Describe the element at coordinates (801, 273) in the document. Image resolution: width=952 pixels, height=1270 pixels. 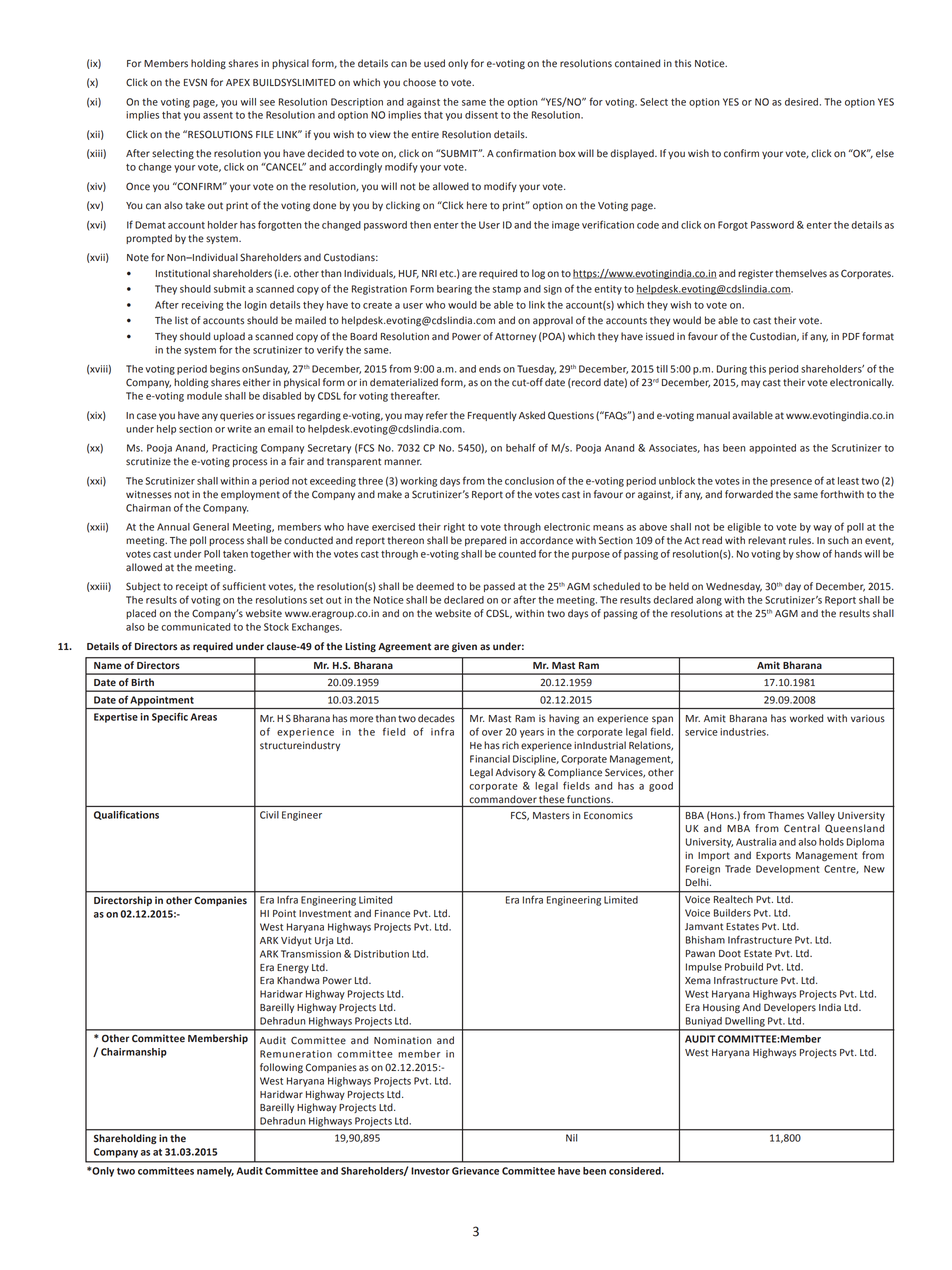
I see `themselves` at that location.
